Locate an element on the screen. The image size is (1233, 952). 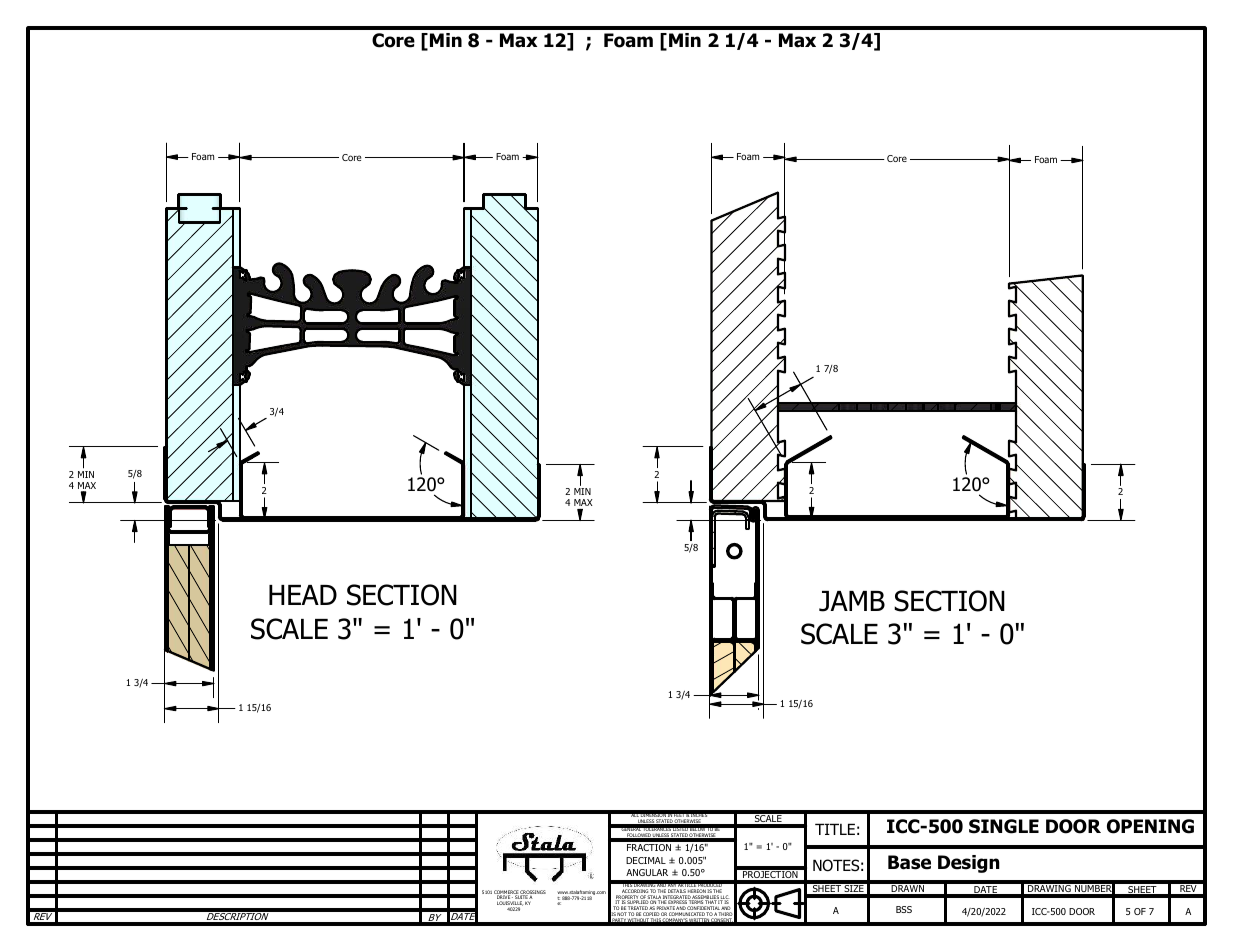
DECIMAL is located at coordinates (646, 860).
